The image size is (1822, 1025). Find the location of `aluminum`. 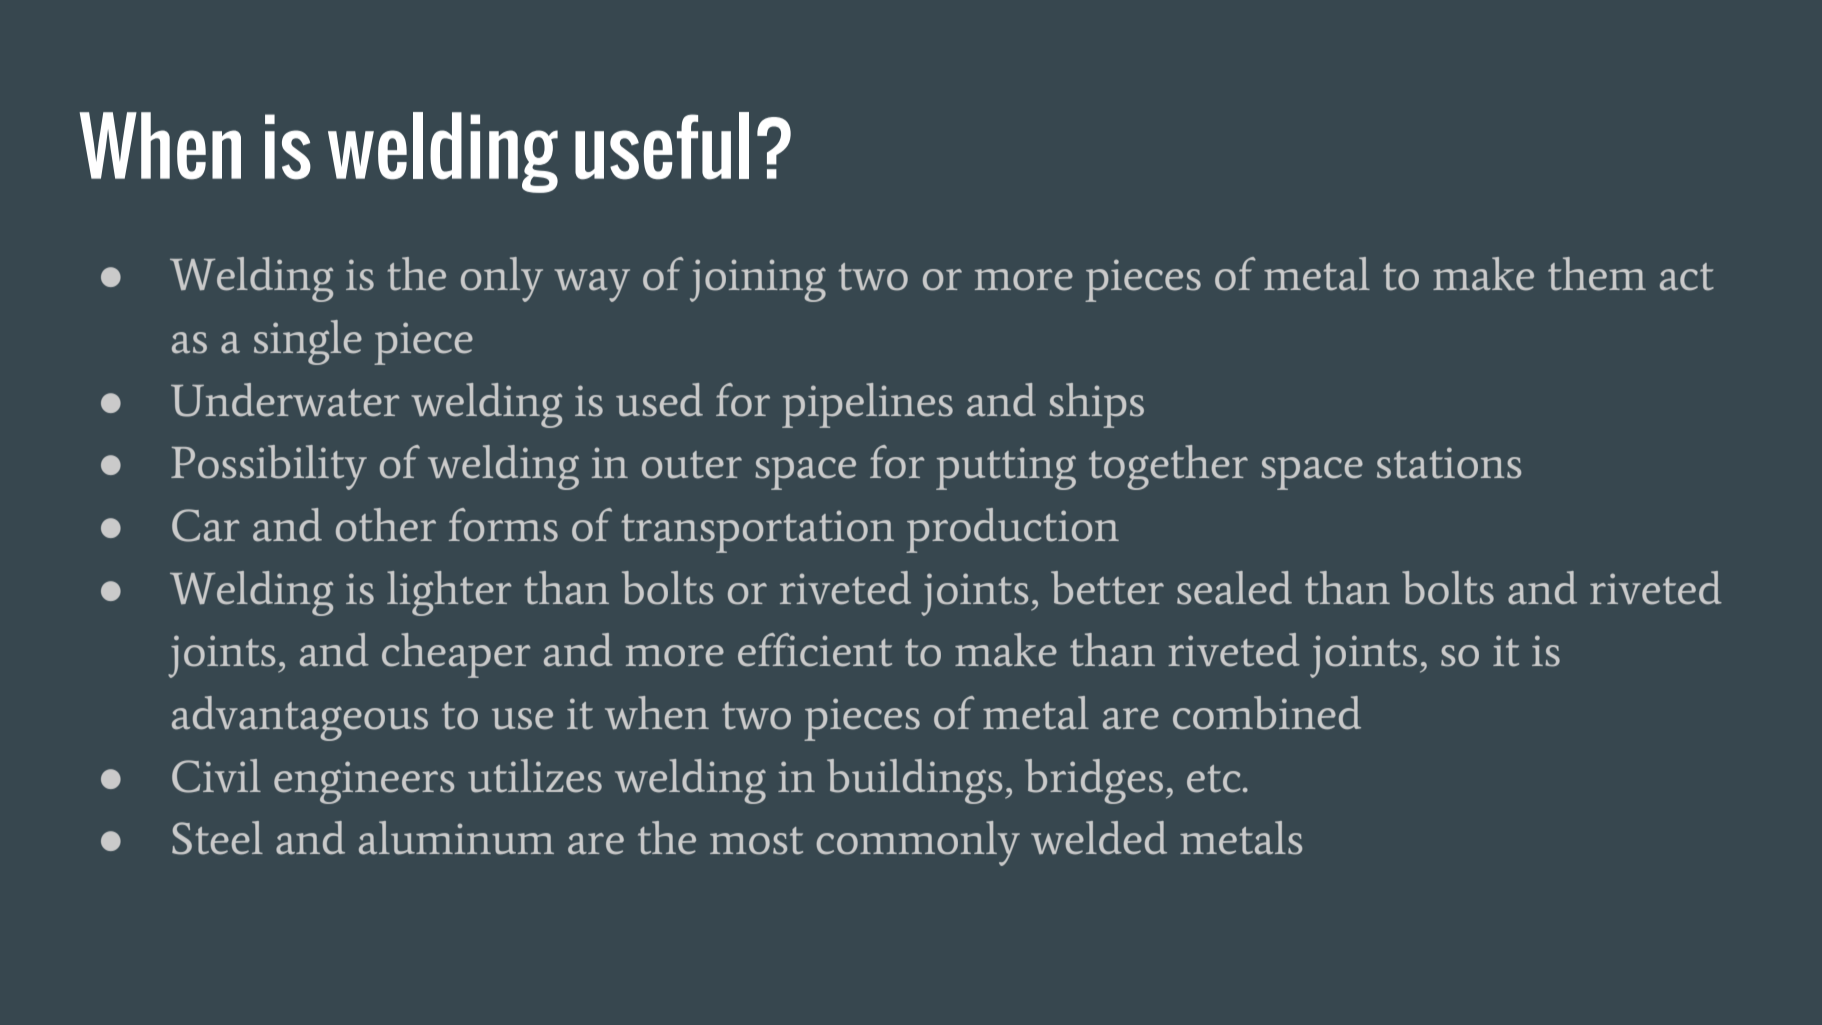

aluminum is located at coordinates (456, 838).
